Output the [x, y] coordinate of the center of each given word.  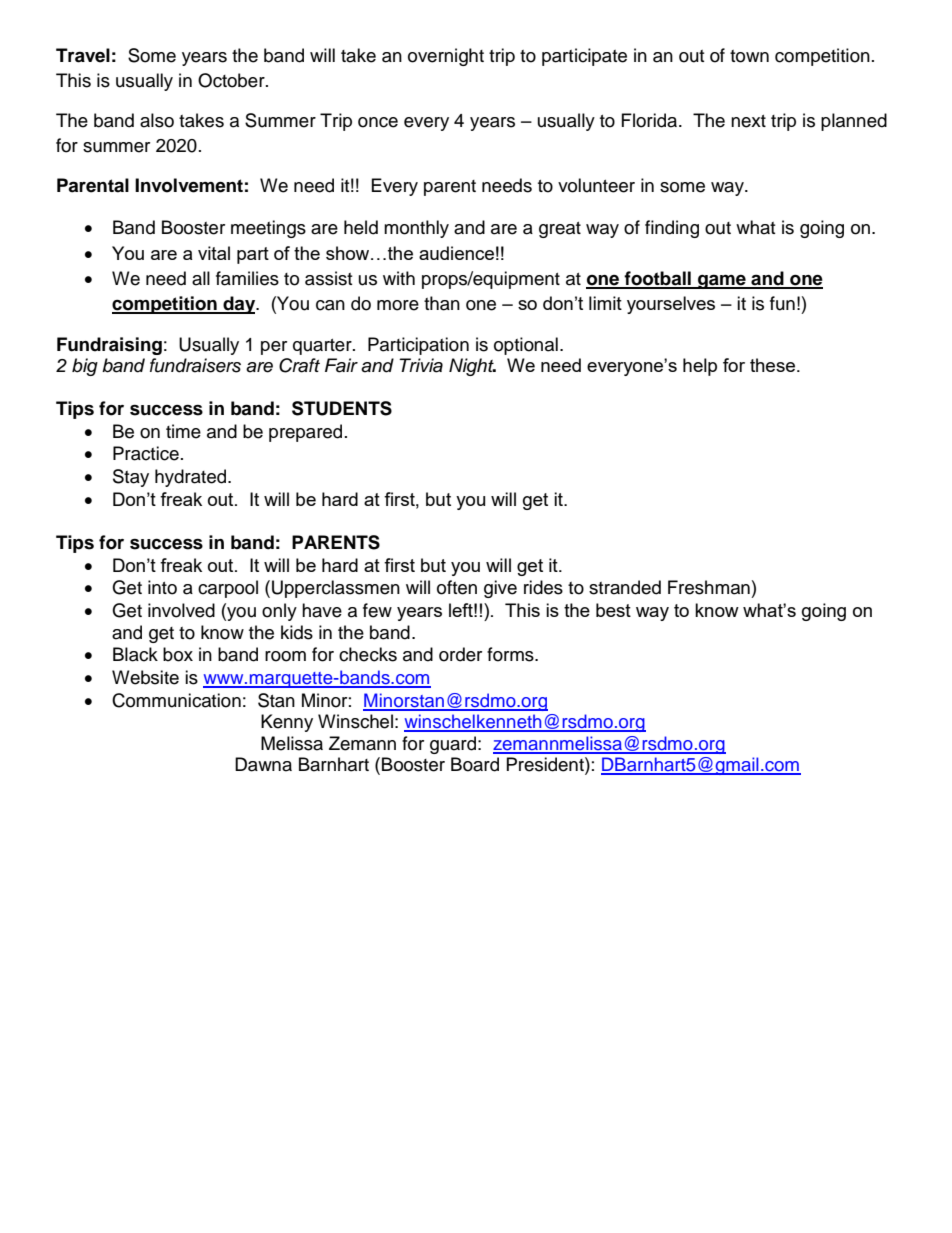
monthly [416, 229]
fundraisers [195, 365]
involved [181, 610]
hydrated [192, 478]
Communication [176, 700]
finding [672, 229]
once [378, 122]
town [749, 56]
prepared [305, 433]
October [232, 80]
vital [214, 253]
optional [526, 346]
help [700, 367]
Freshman [709, 587]
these [772, 365]
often [457, 587]
